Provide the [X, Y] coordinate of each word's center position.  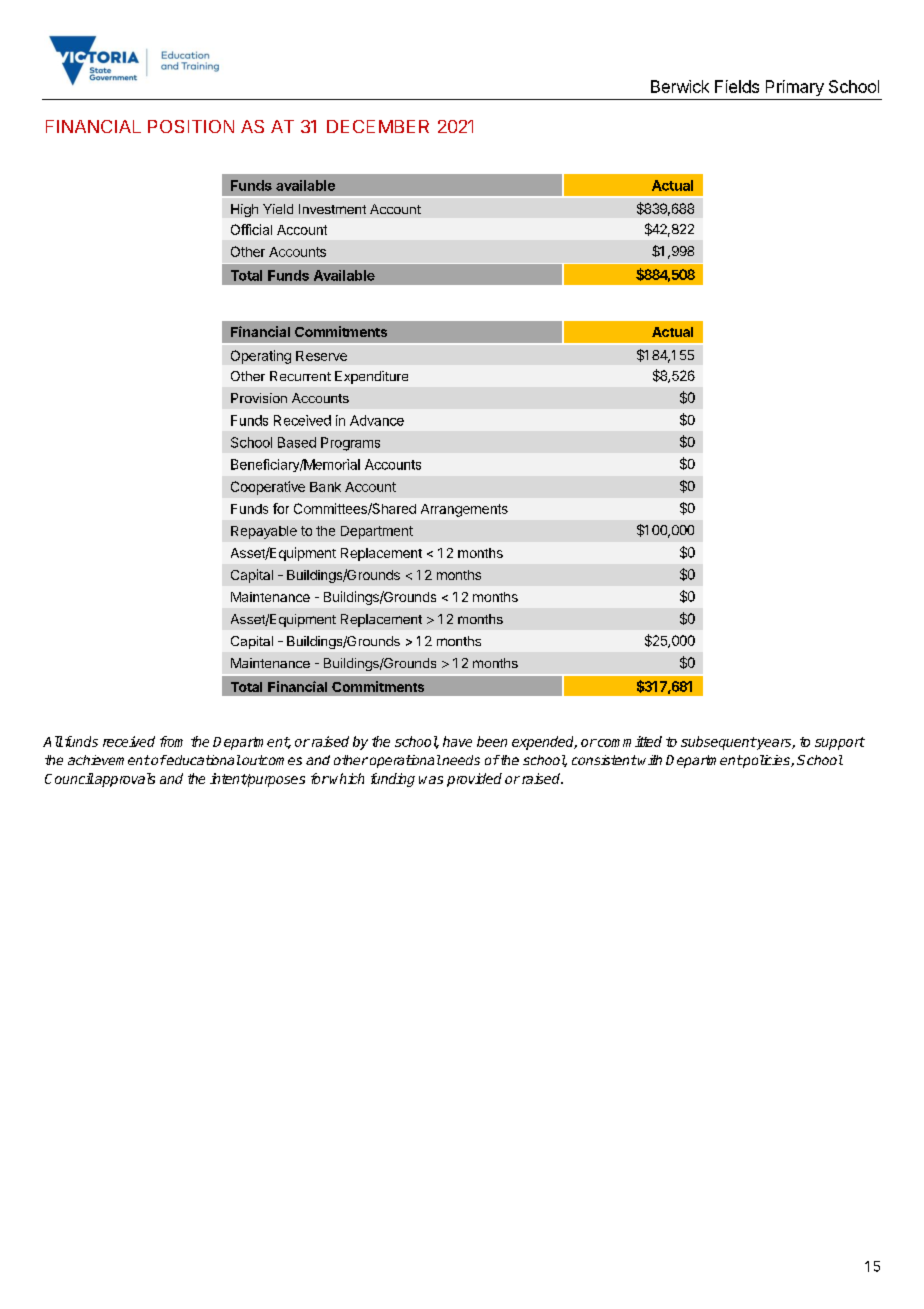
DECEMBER [378, 126]
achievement [109, 760]
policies [766, 761]
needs [460, 760]
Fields [737, 86]
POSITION [191, 126]
